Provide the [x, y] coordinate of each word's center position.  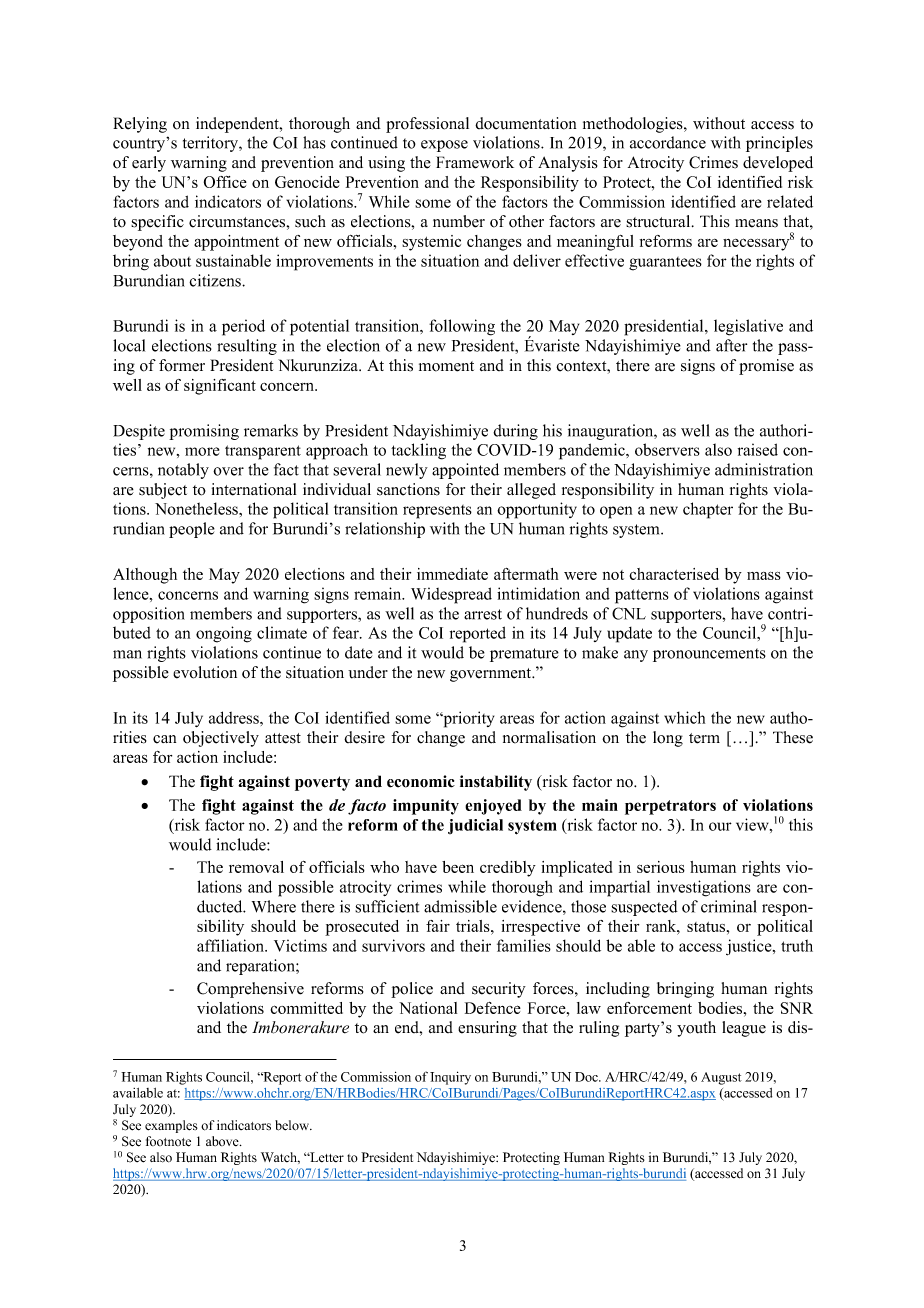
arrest [483, 614]
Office [225, 182]
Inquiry [450, 1078]
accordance [668, 142]
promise [766, 367]
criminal [729, 906]
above [223, 1141]
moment [446, 366]
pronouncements [709, 655]
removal [256, 867]
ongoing [224, 634]
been [458, 867]
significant [220, 387]
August [721, 1078]
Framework [475, 162]
